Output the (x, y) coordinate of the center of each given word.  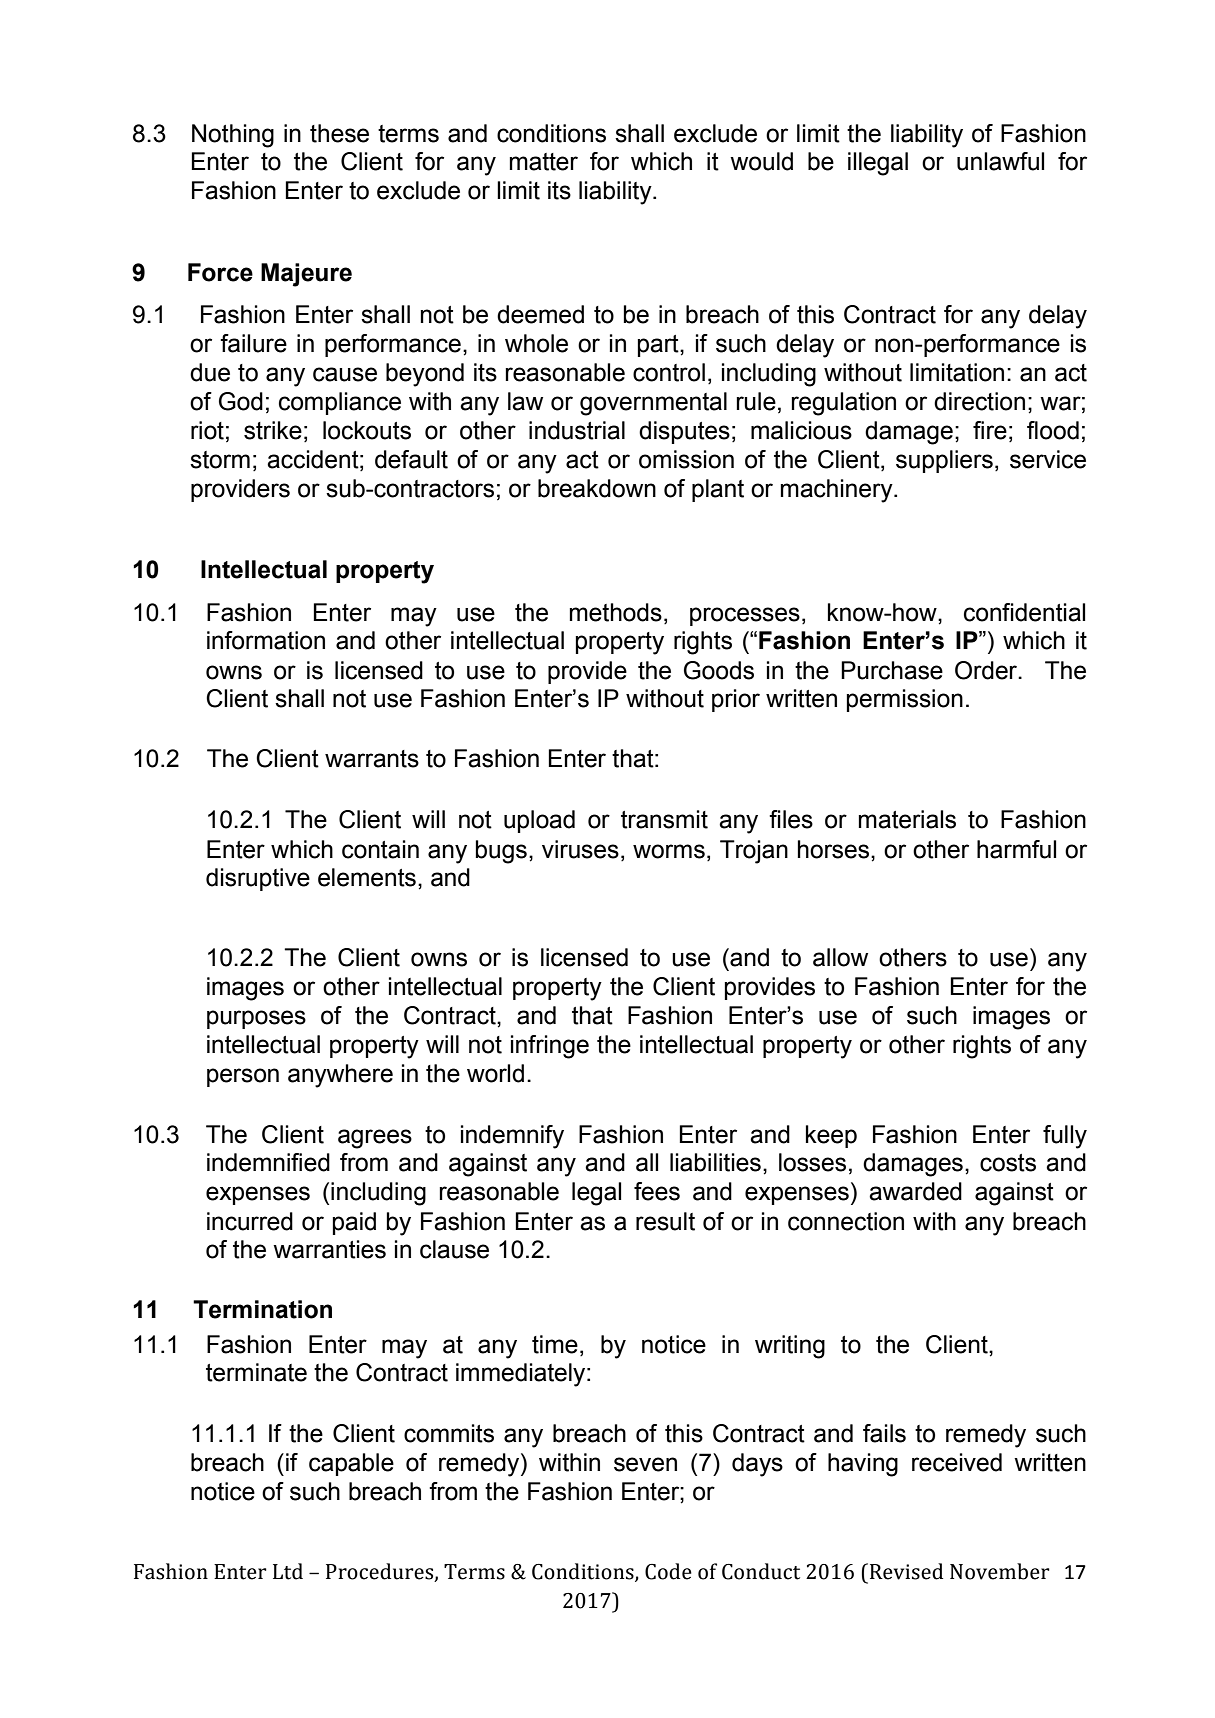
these (339, 133)
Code (668, 1571)
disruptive (258, 879)
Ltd (288, 1571)
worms (669, 851)
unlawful (1000, 161)
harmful (1016, 849)
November (1000, 1571)
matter (544, 162)
